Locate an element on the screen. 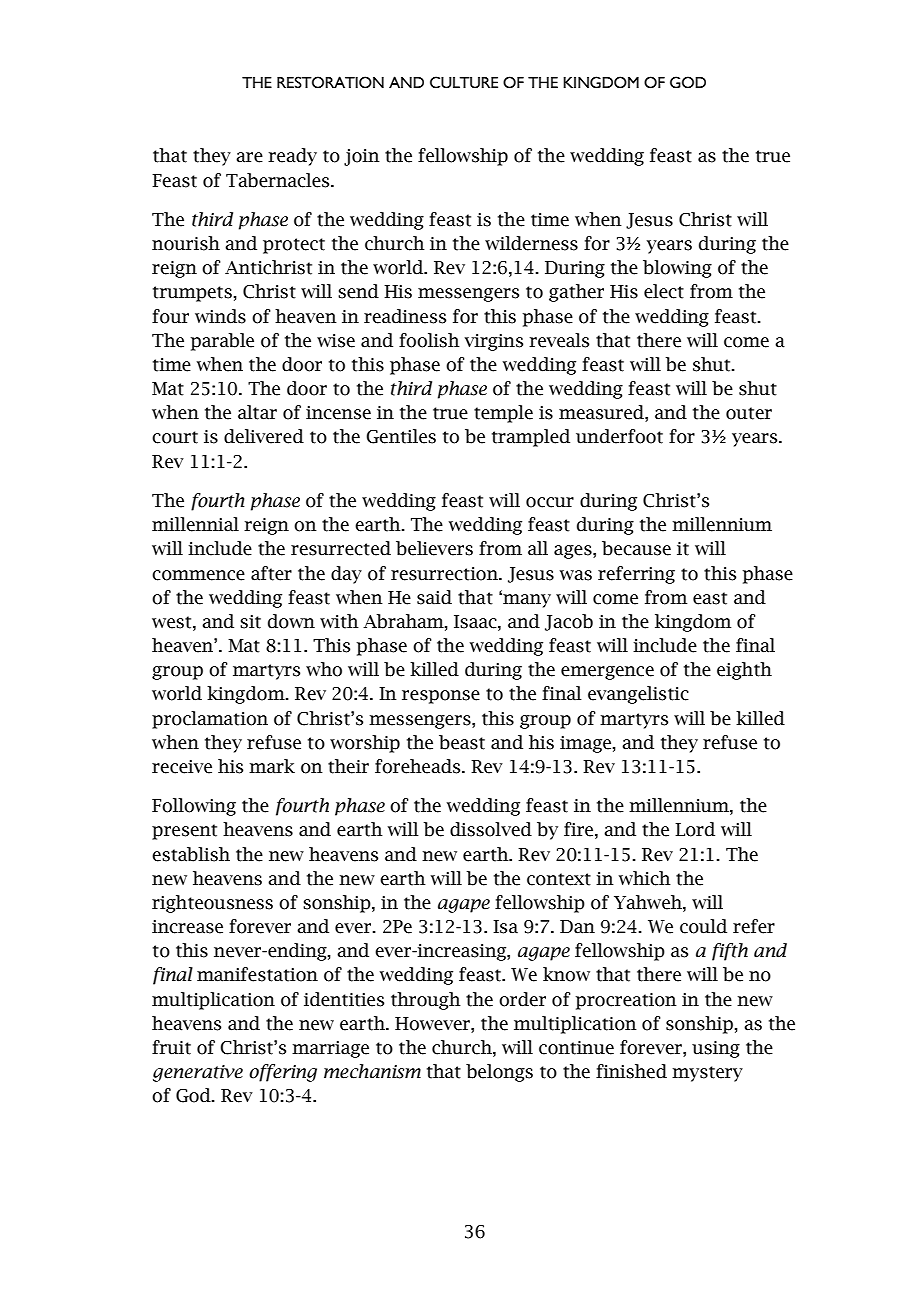  because is located at coordinates (636, 548).
